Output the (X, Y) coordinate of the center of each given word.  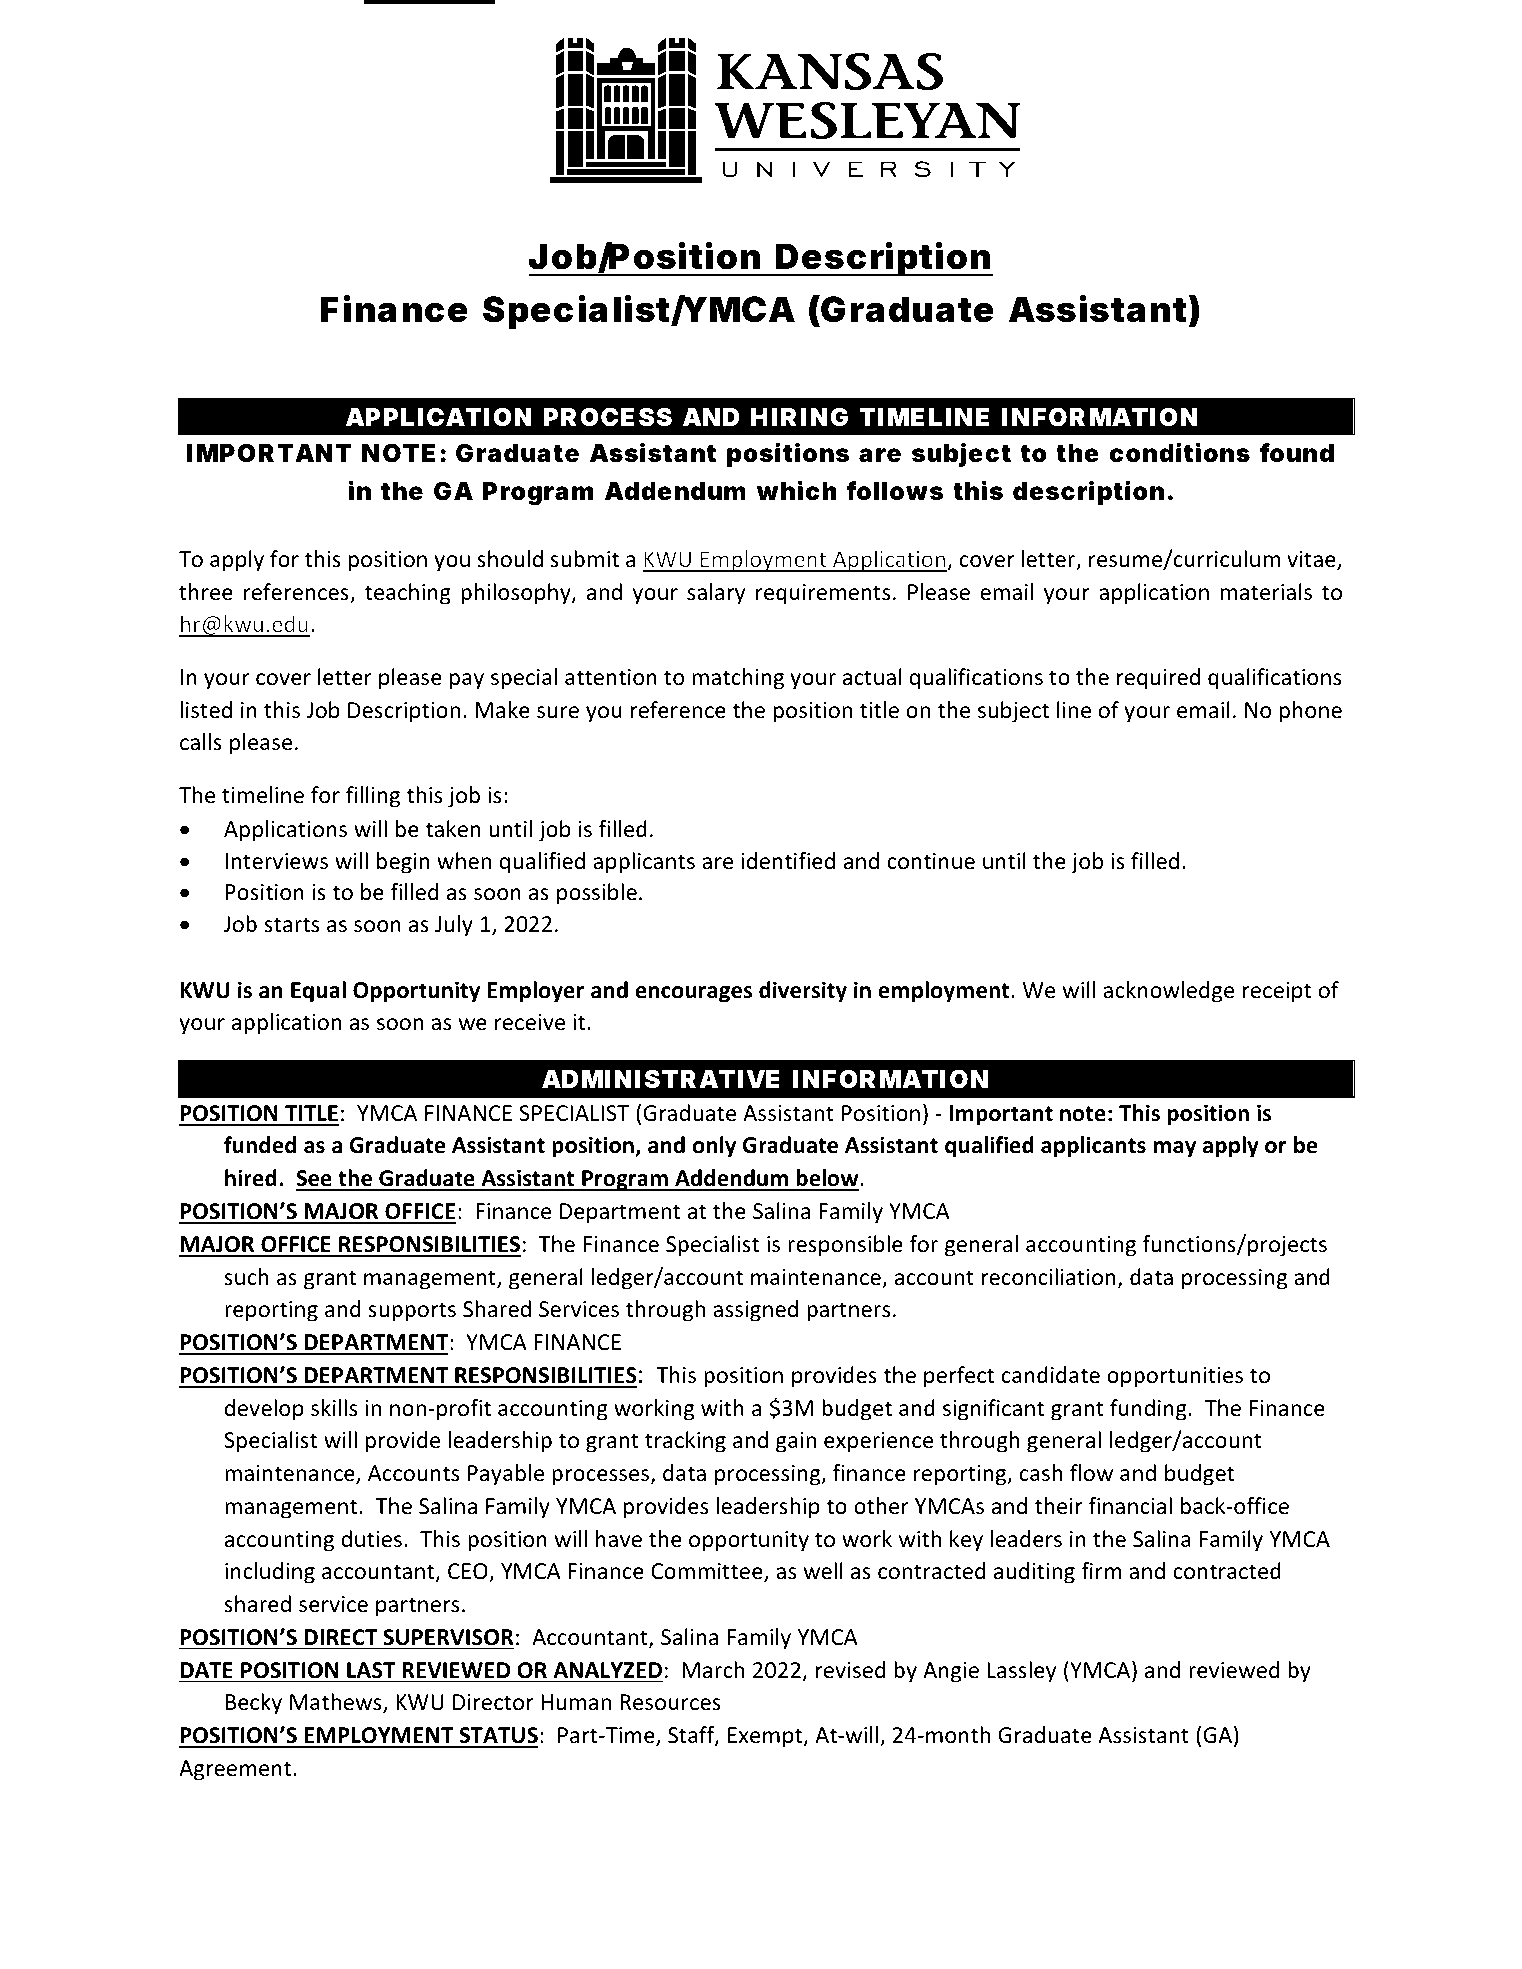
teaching (408, 594)
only (714, 1147)
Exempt (766, 1737)
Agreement (235, 1770)
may (1174, 1149)
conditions (1179, 452)
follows (894, 491)
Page (1125, 1833)
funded (260, 1145)
